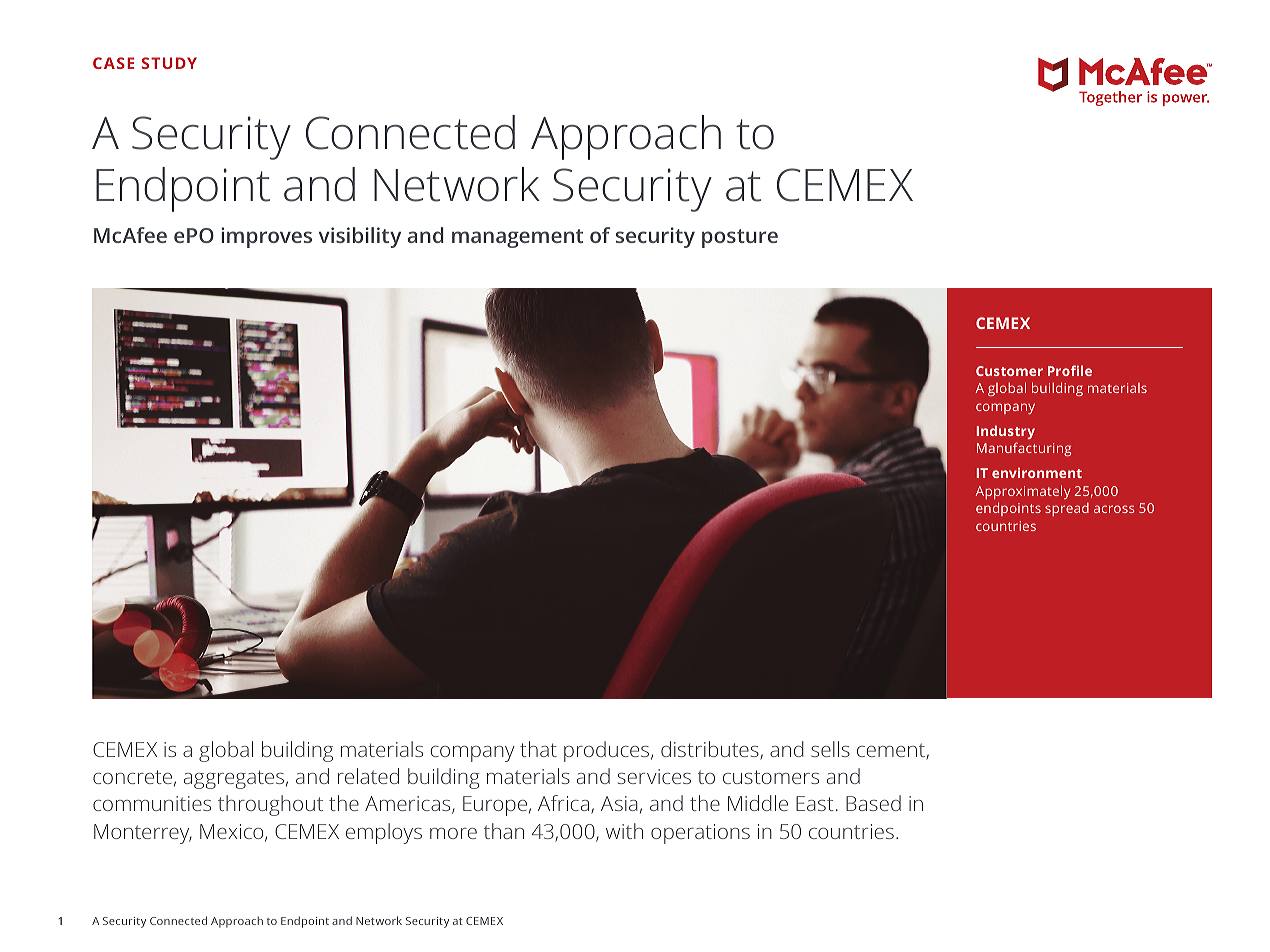 Image resolution: width=1270 pixels, height=952 pixels. I want to click on Manufacturing, so click(1024, 449).
